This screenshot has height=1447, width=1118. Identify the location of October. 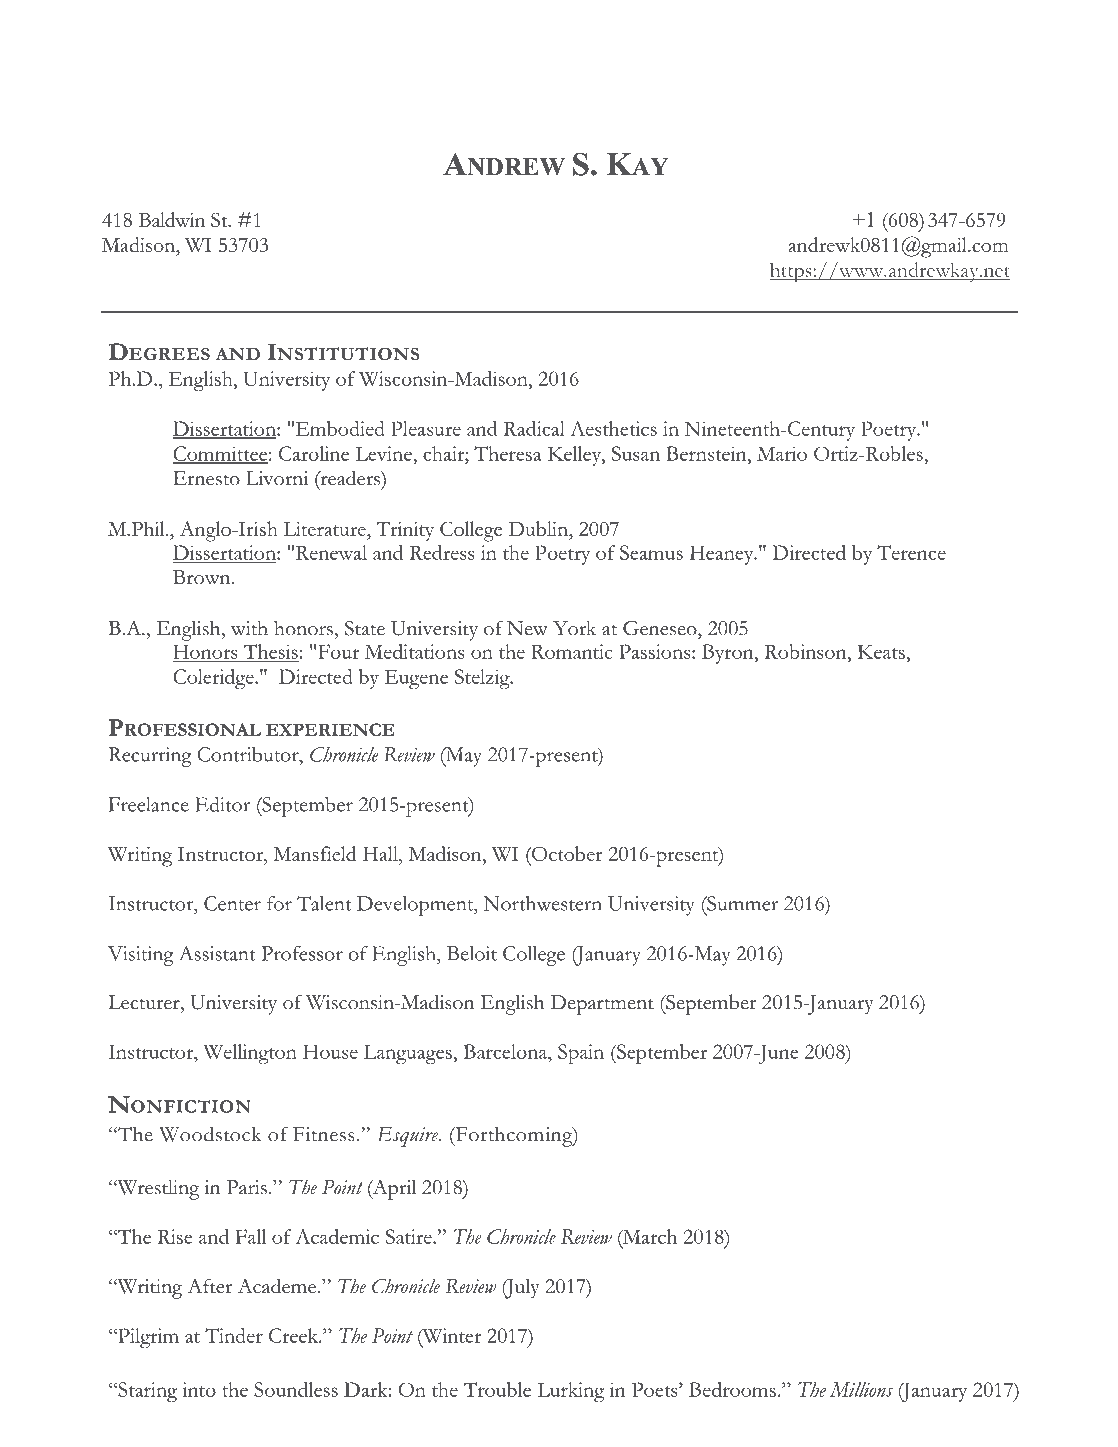
(566, 853).
